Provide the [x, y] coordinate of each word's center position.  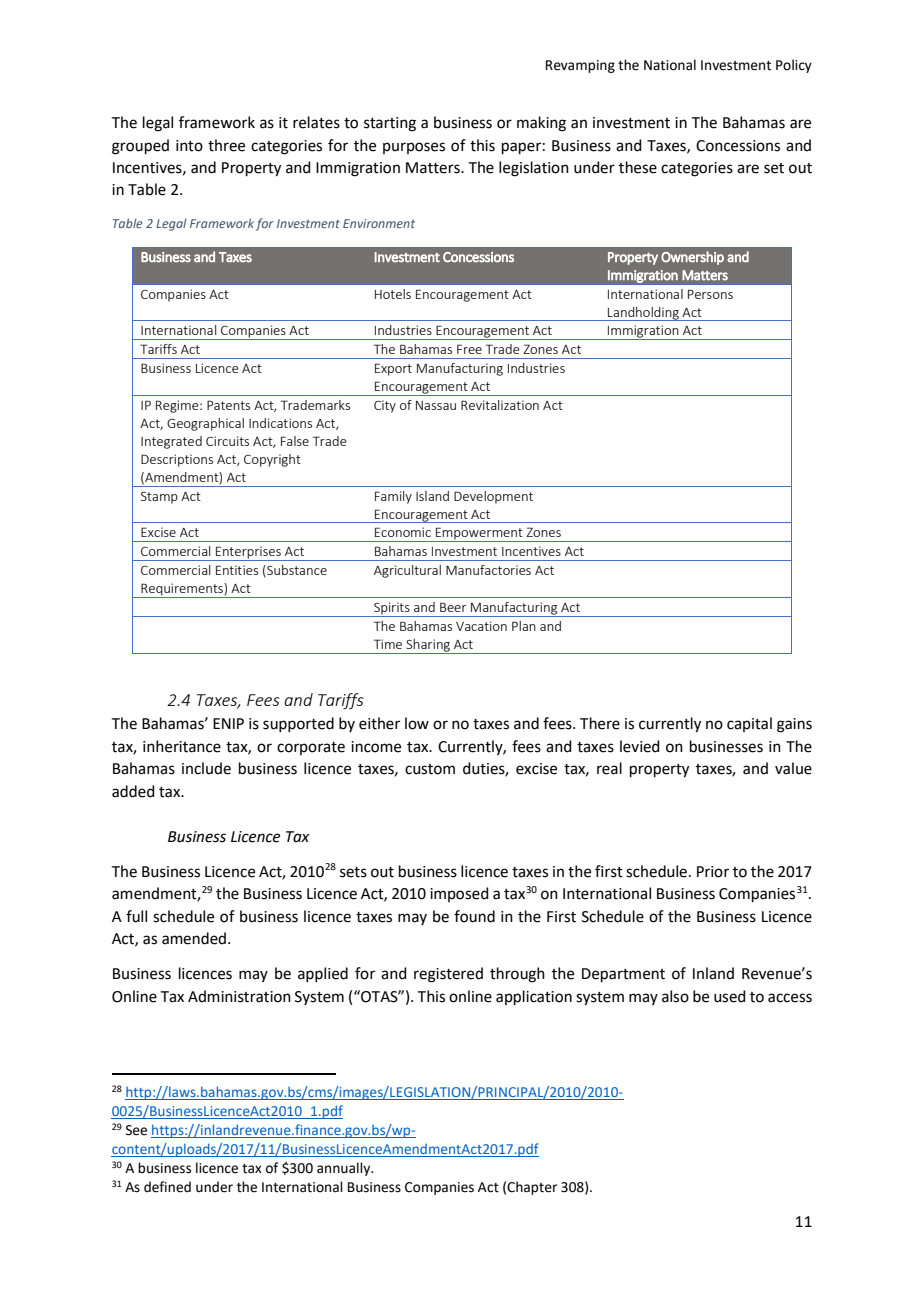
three [226, 145]
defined [167, 1187]
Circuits [227, 441]
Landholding [643, 314]
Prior [713, 872]
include [206, 768]
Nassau [436, 405]
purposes [414, 148]
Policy [794, 66]
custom [430, 769]
